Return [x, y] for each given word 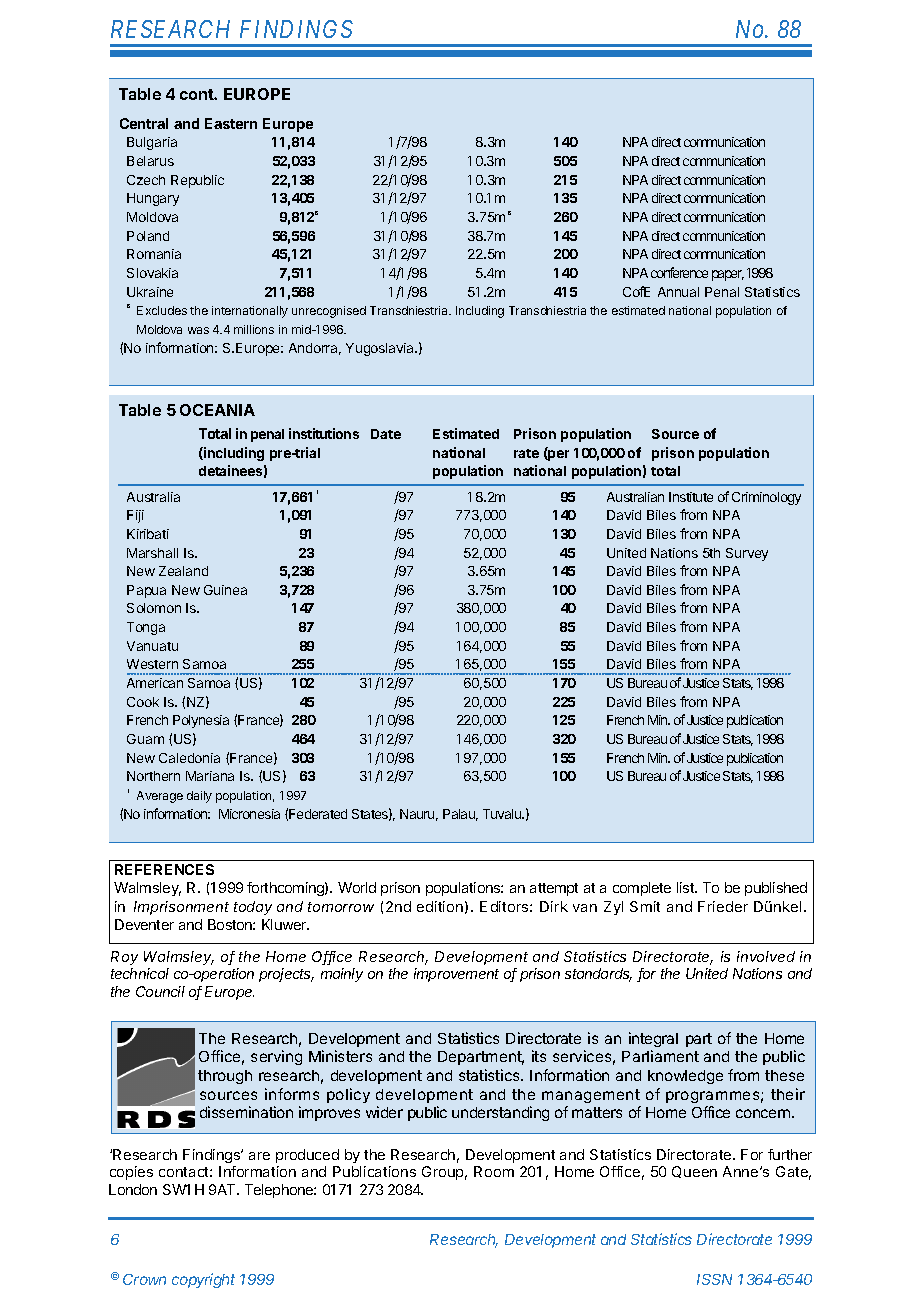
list [687, 887]
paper [728, 275]
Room [494, 1171]
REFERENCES [164, 869]
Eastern [231, 123]
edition [440, 906]
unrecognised [329, 312]
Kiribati [148, 534]
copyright [203, 1280]
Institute [691, 497]
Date [386, 434]
